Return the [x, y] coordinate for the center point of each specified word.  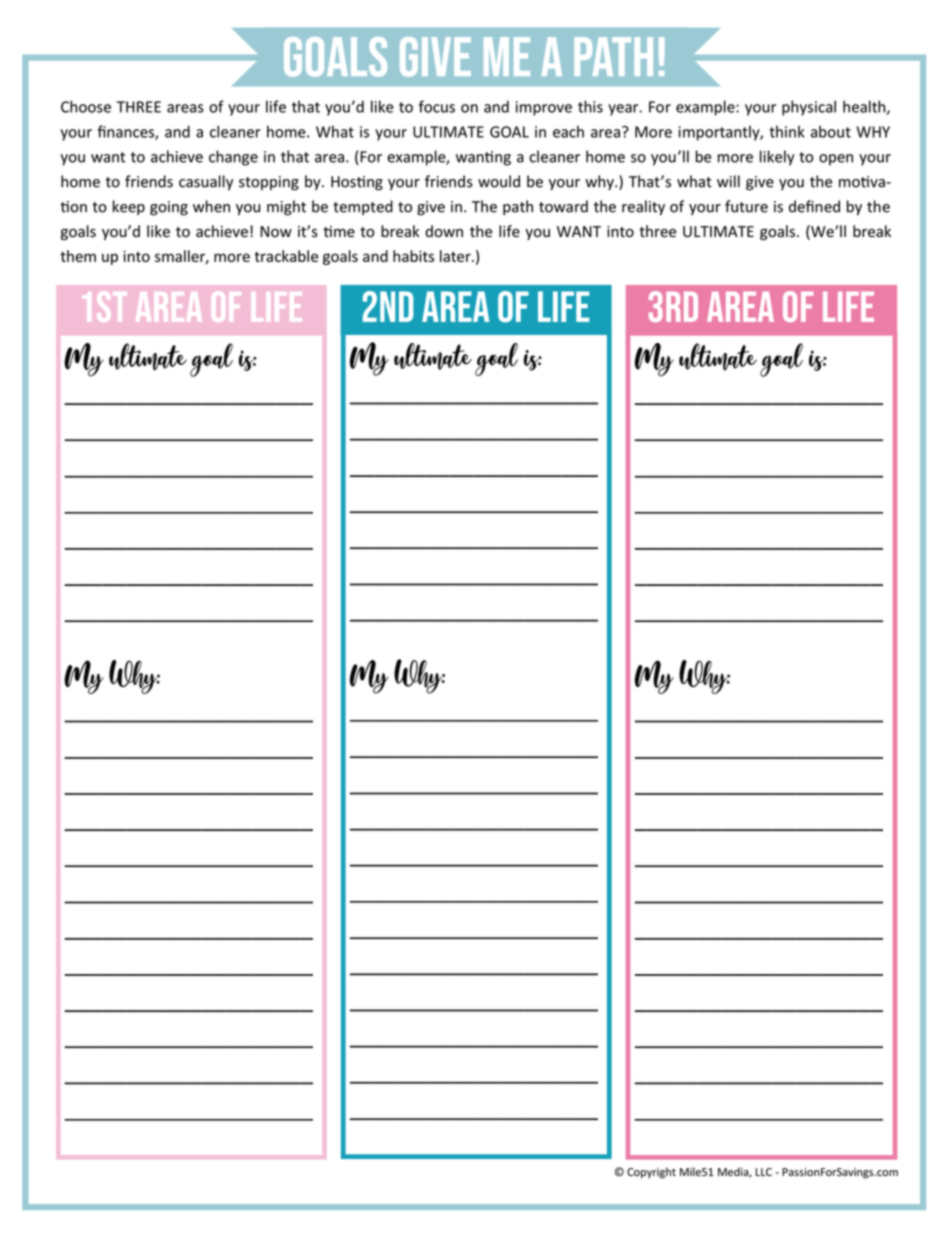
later [456, 256]
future [746, 206]
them [78, 256]
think [786, 131]
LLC [764, 1172]
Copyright [651, 1173]
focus [437, 106]
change [233, 158]
